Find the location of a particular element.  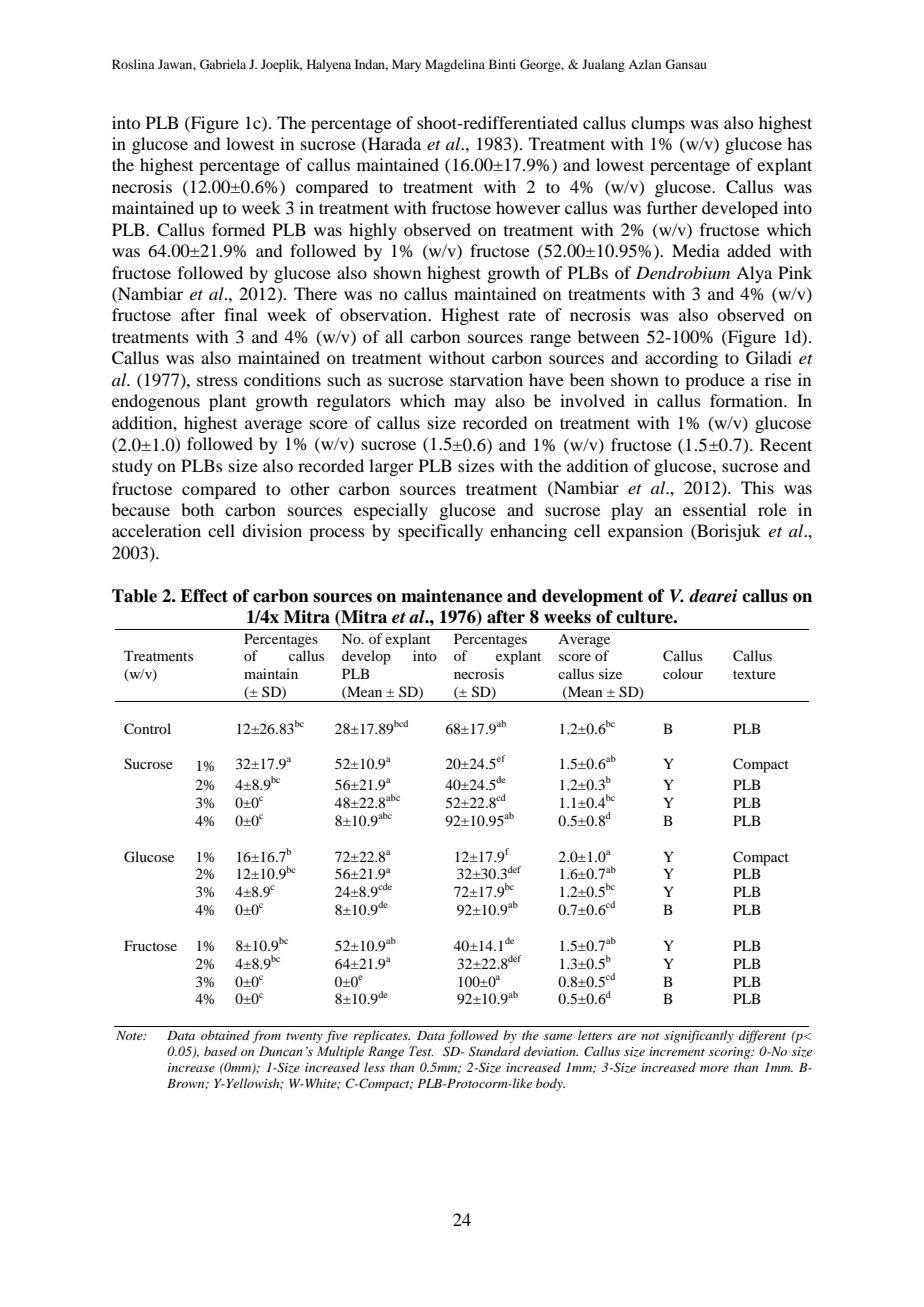

clumps is located at coordinates (658, 124).
